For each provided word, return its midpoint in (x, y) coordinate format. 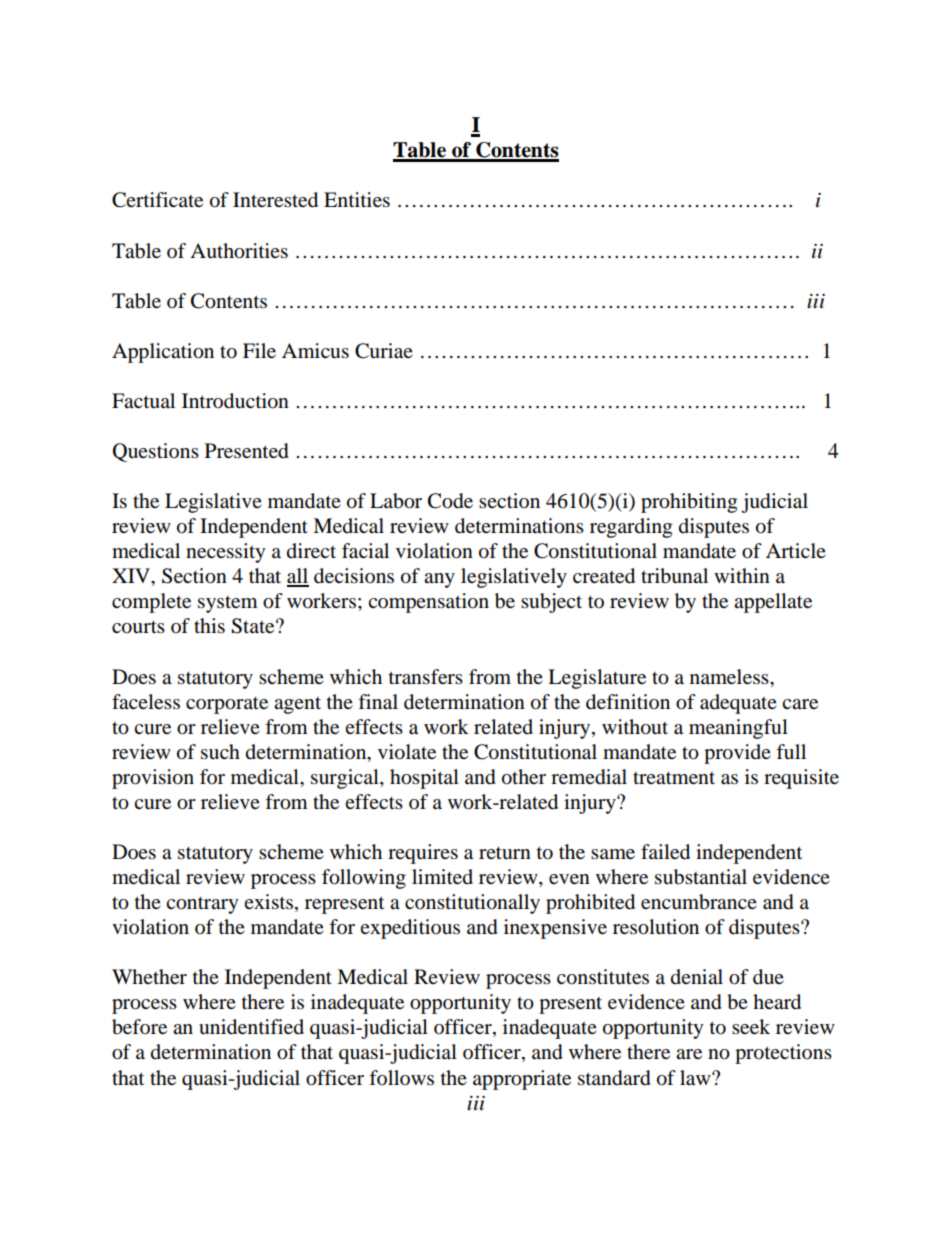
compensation (428, 603)
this (209, 626)
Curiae (384, 351)
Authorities (239, 251)
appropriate (522, 1080)
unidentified (251, 1027)
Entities (357, 200)
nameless (730, 677)
